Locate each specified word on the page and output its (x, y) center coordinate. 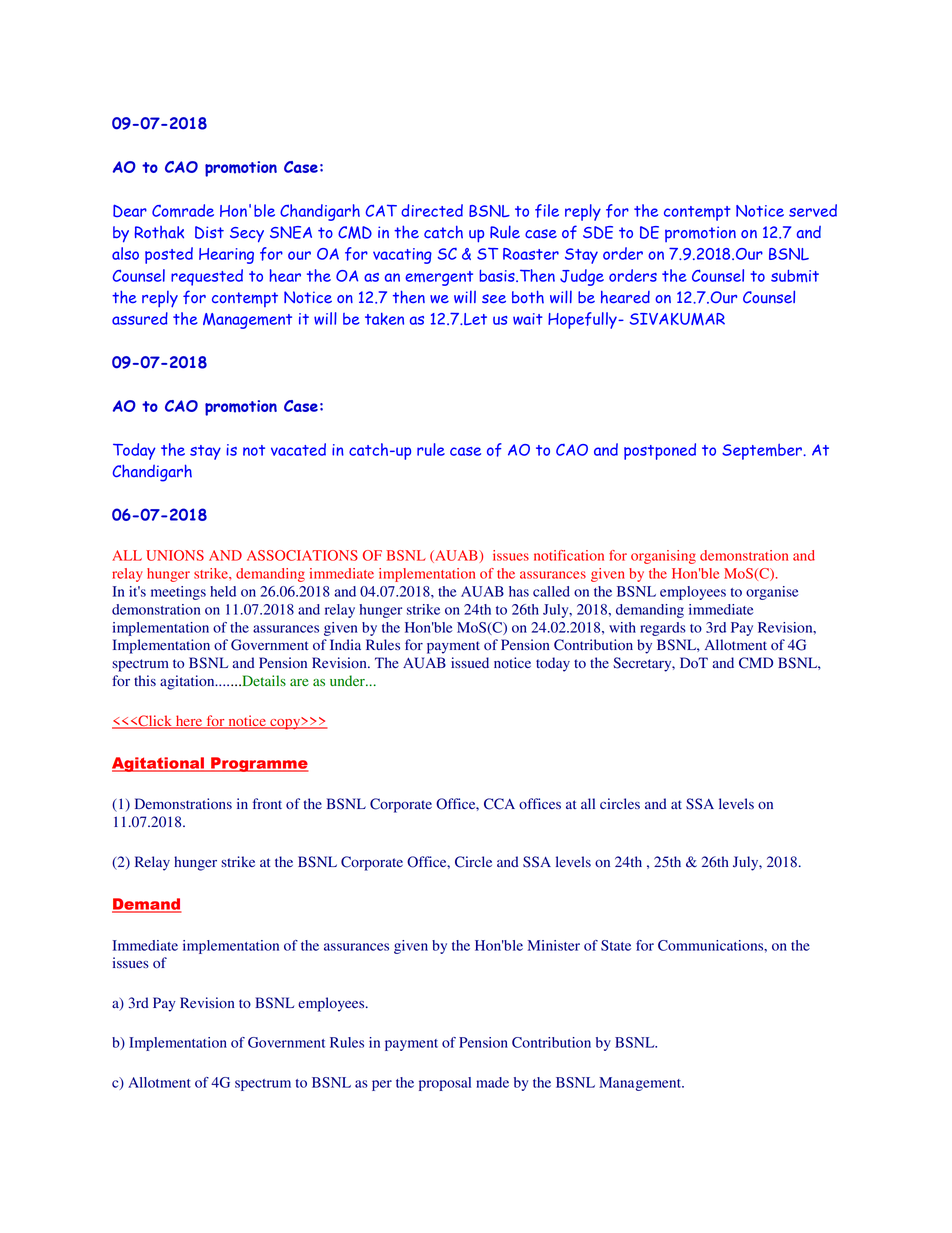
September (763, 452)
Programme (259, 764)
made (492, 1082)
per (382, 1085)
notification (569, 555)
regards (663, 629)
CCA (499, 804)
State (616, 945)
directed (432, 210)
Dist (209, 232)
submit (795, 275)
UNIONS (175, 555)
